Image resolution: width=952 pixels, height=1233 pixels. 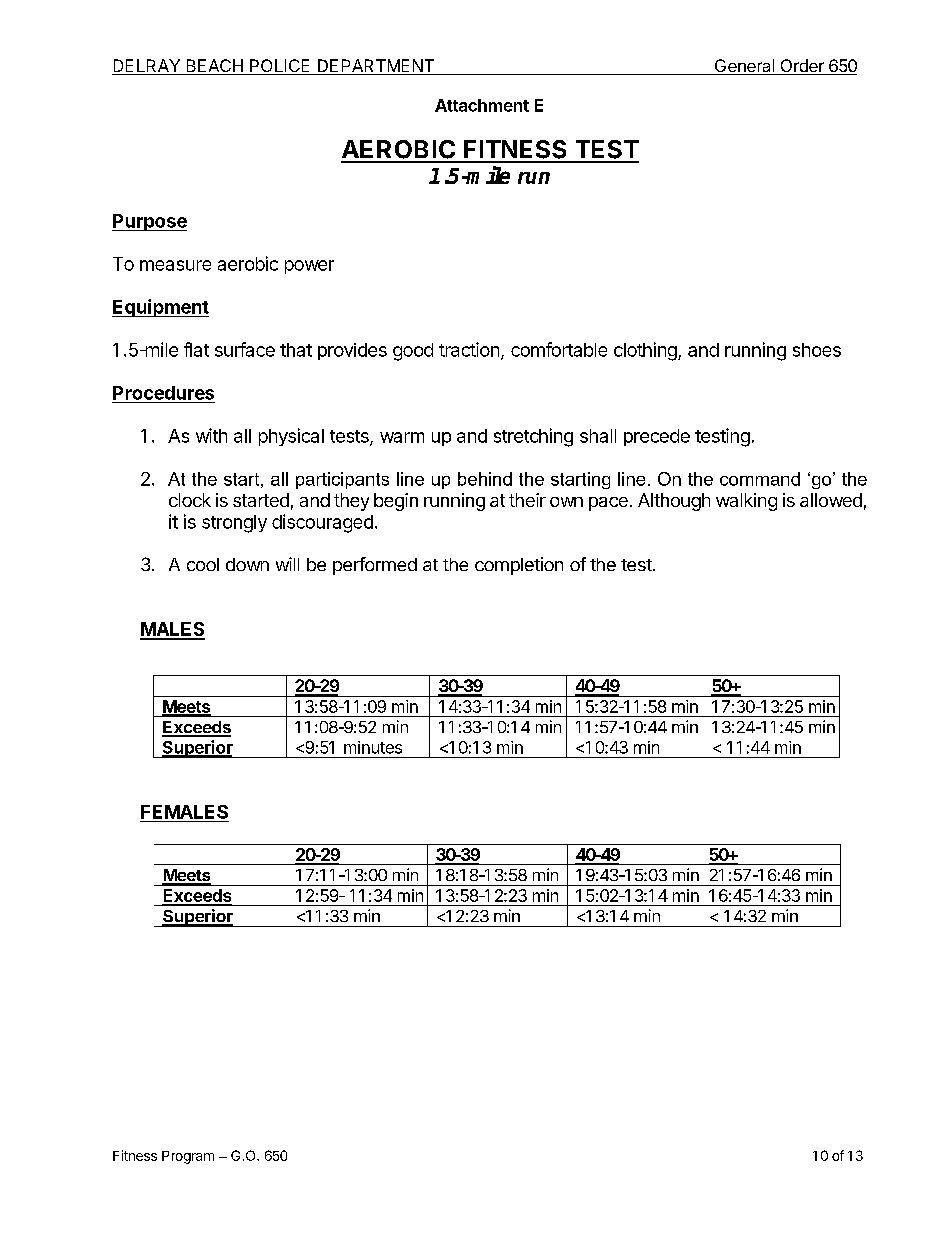 I want to click on Program, so click(x=188, y=1157).
